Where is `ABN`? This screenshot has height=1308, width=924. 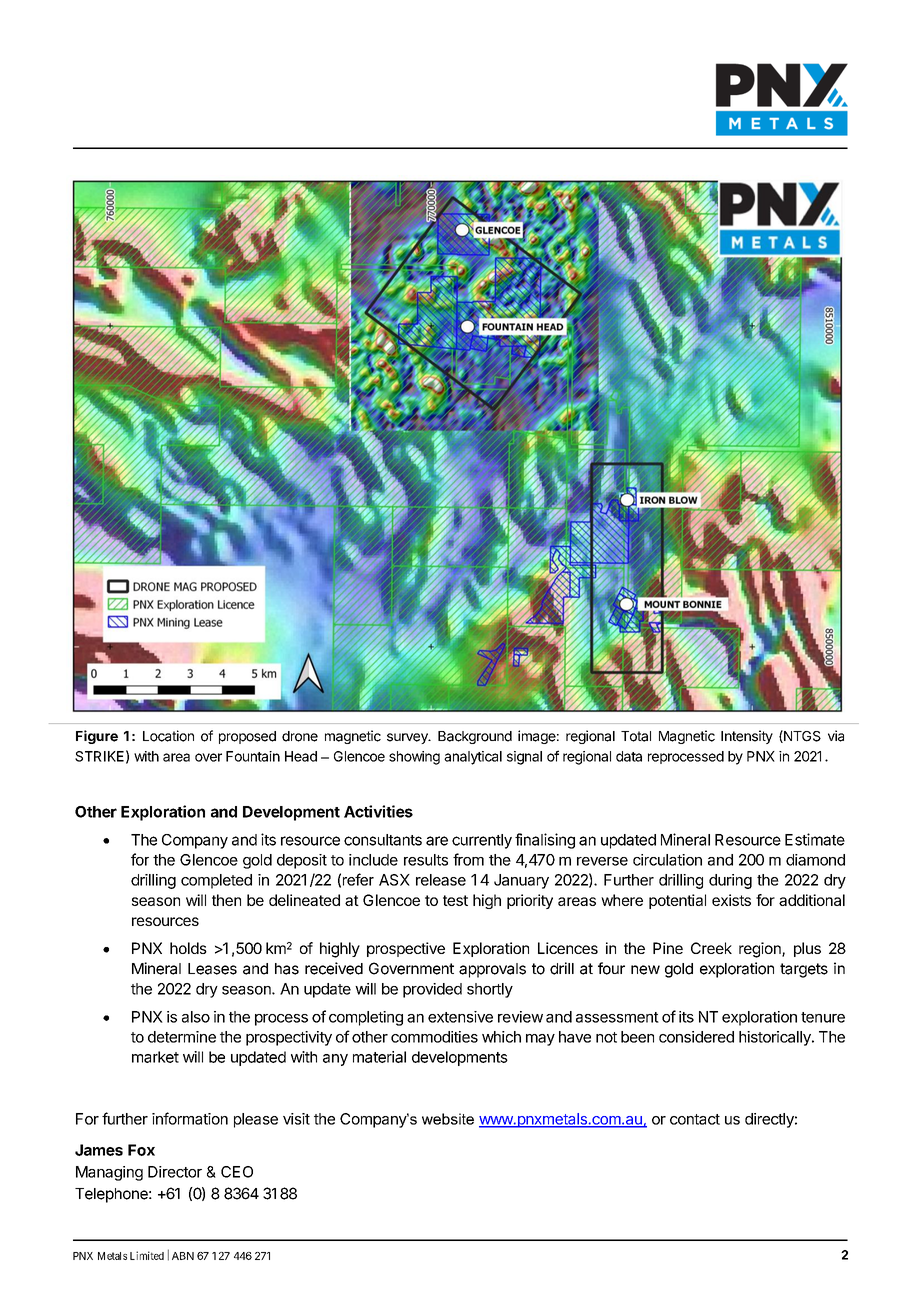 ABN is located at coordinates (183, 1256).
